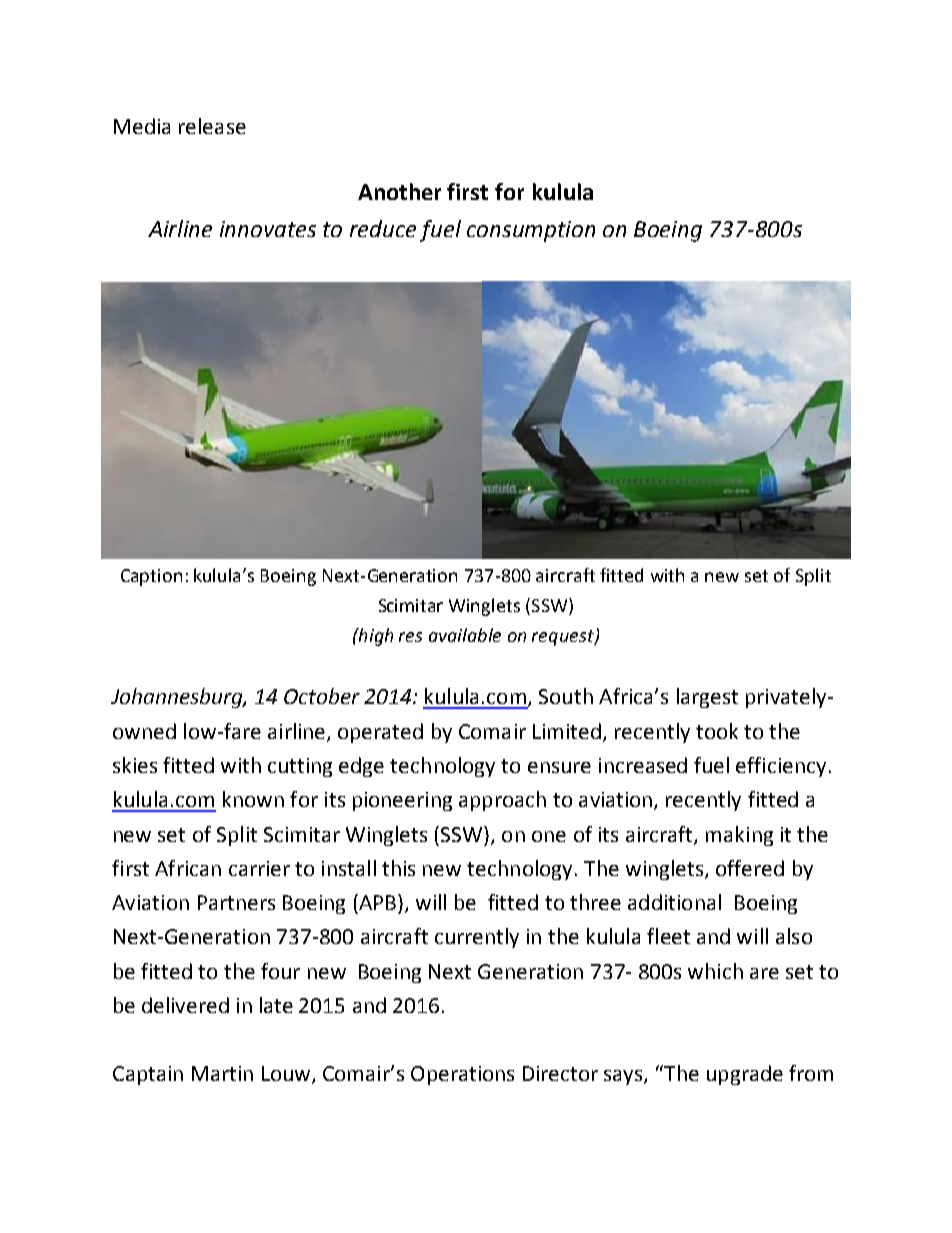 This screenshot has height=1233, width=952. I want to click on available, so click(465, 635).
